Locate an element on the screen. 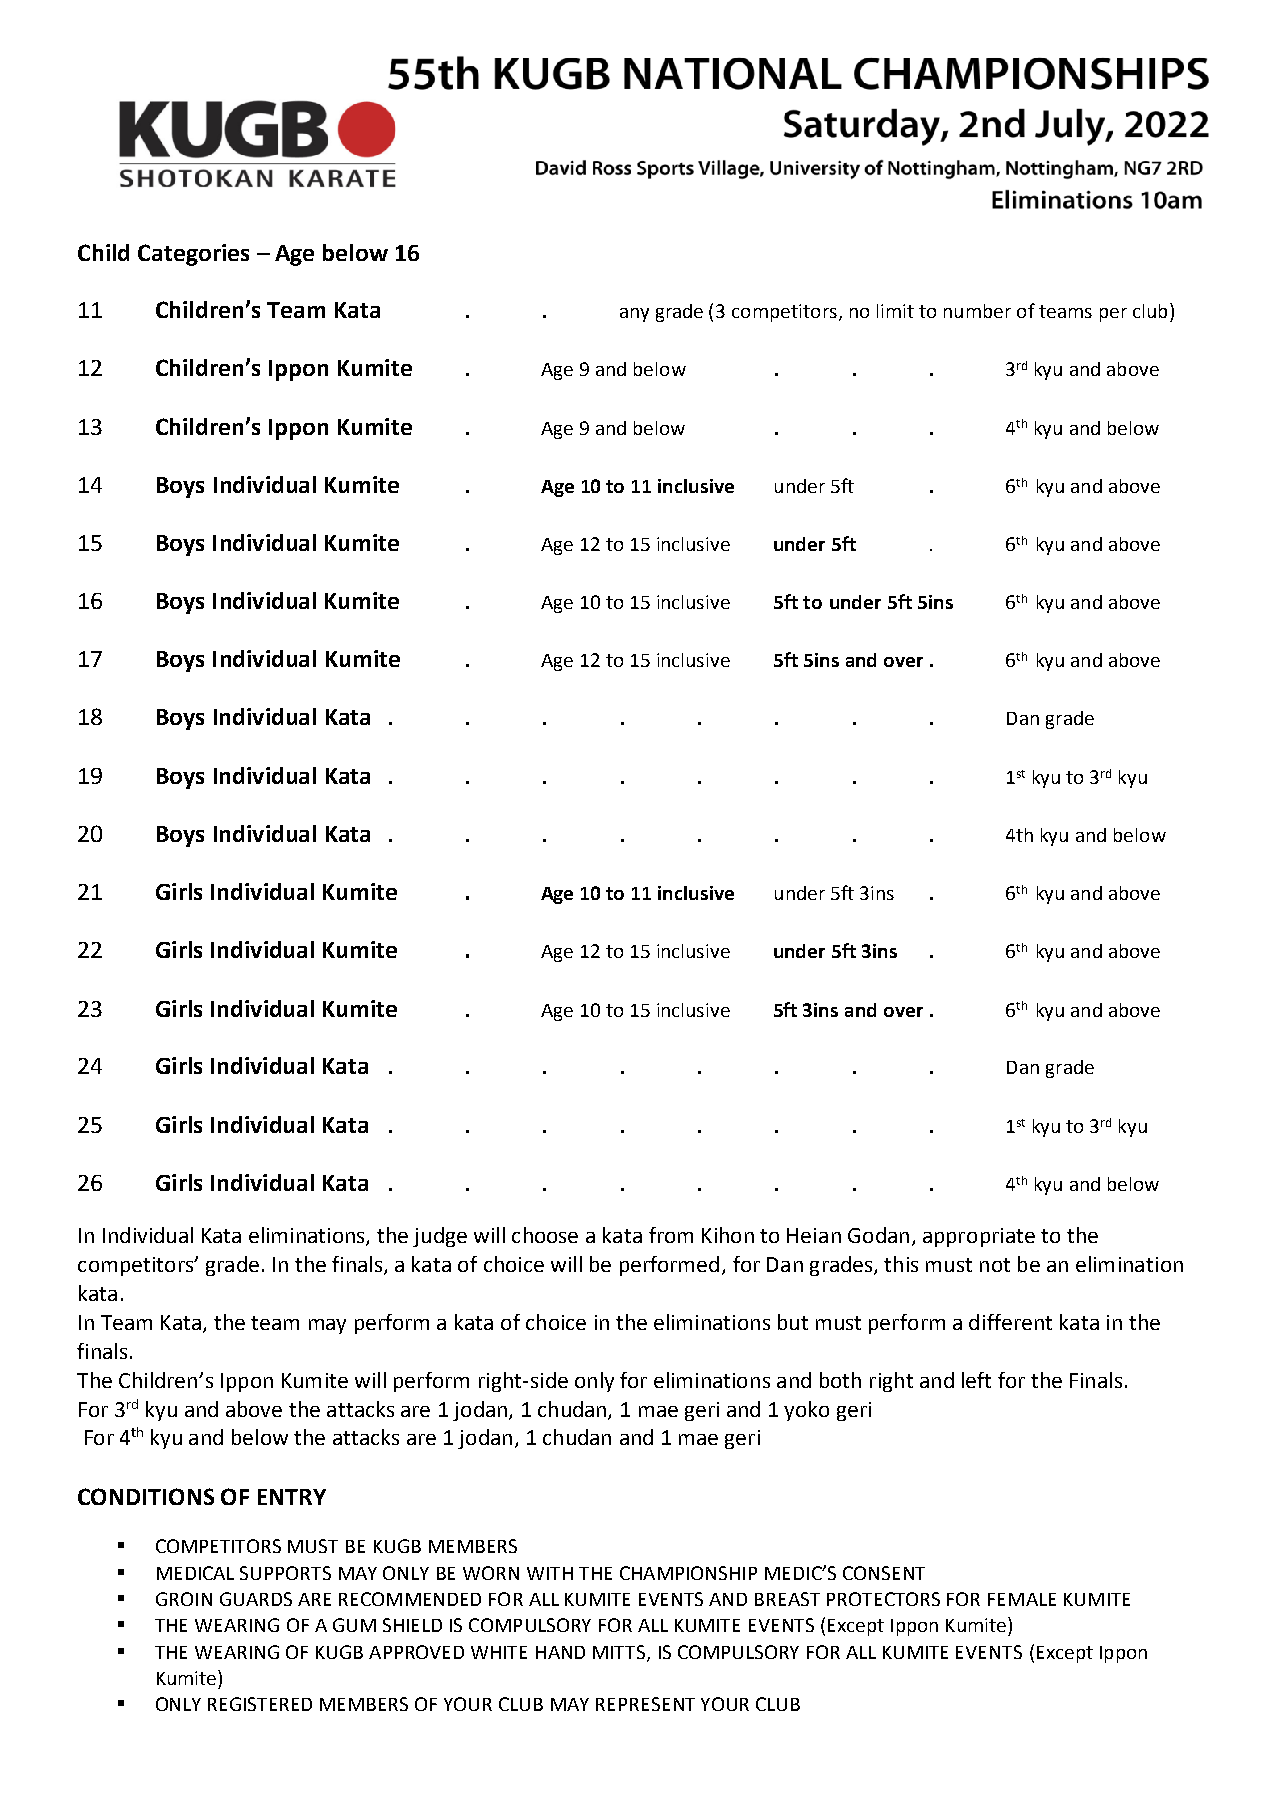 The width and height of the screenshot is (1278, 1808). Heian is located at coordinates (814, 1235).
